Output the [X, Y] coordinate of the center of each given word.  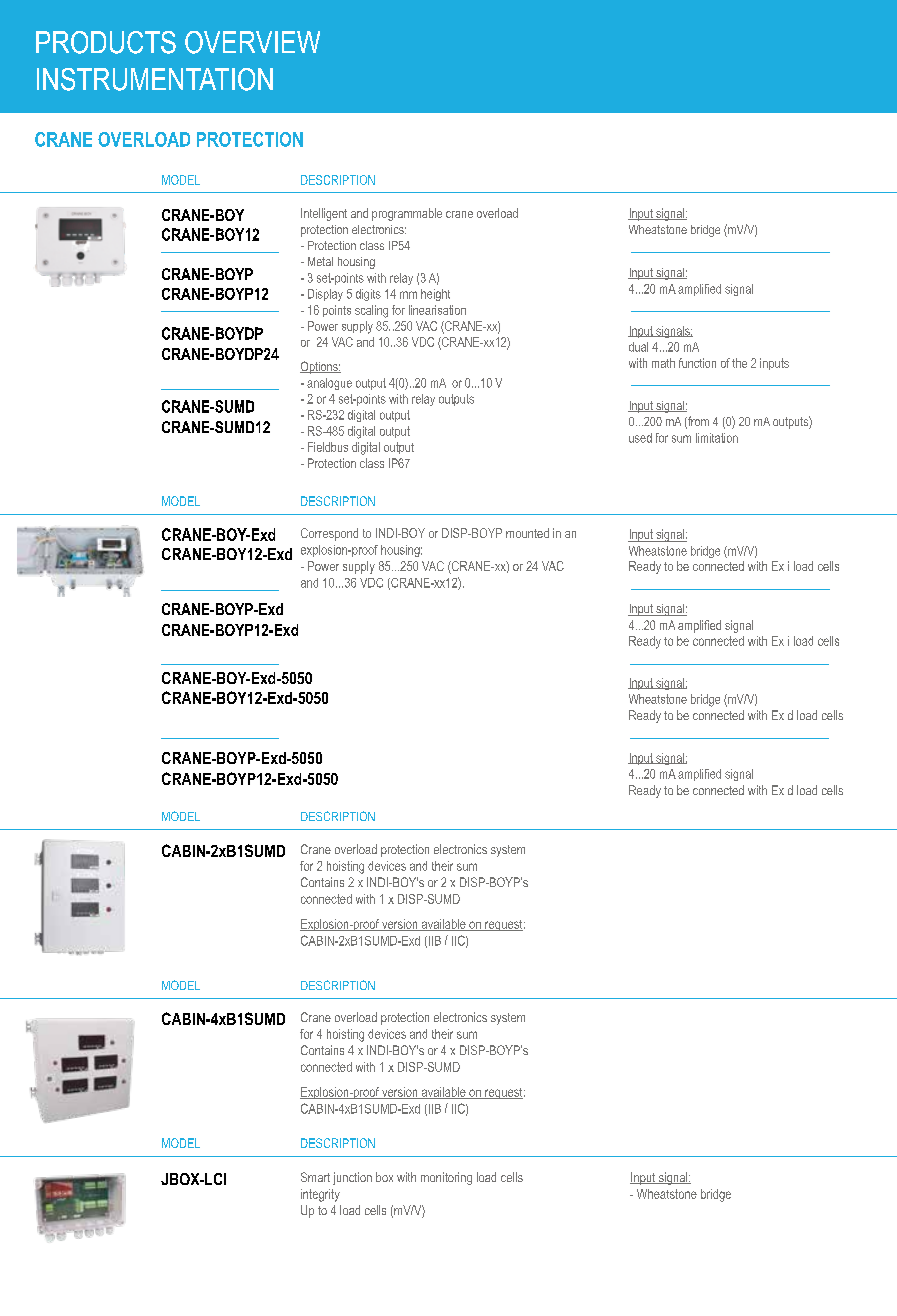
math [663, 363]
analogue [329, 384]
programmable [407, 214]
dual [638, 347]
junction [352, 1178]
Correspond [329, 534]
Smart [315, 1177]
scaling [371, 311]
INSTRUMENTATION [155, 79]
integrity [320, 1195]
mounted [527, 533]
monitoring [446, 1178]
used [640, 438]
